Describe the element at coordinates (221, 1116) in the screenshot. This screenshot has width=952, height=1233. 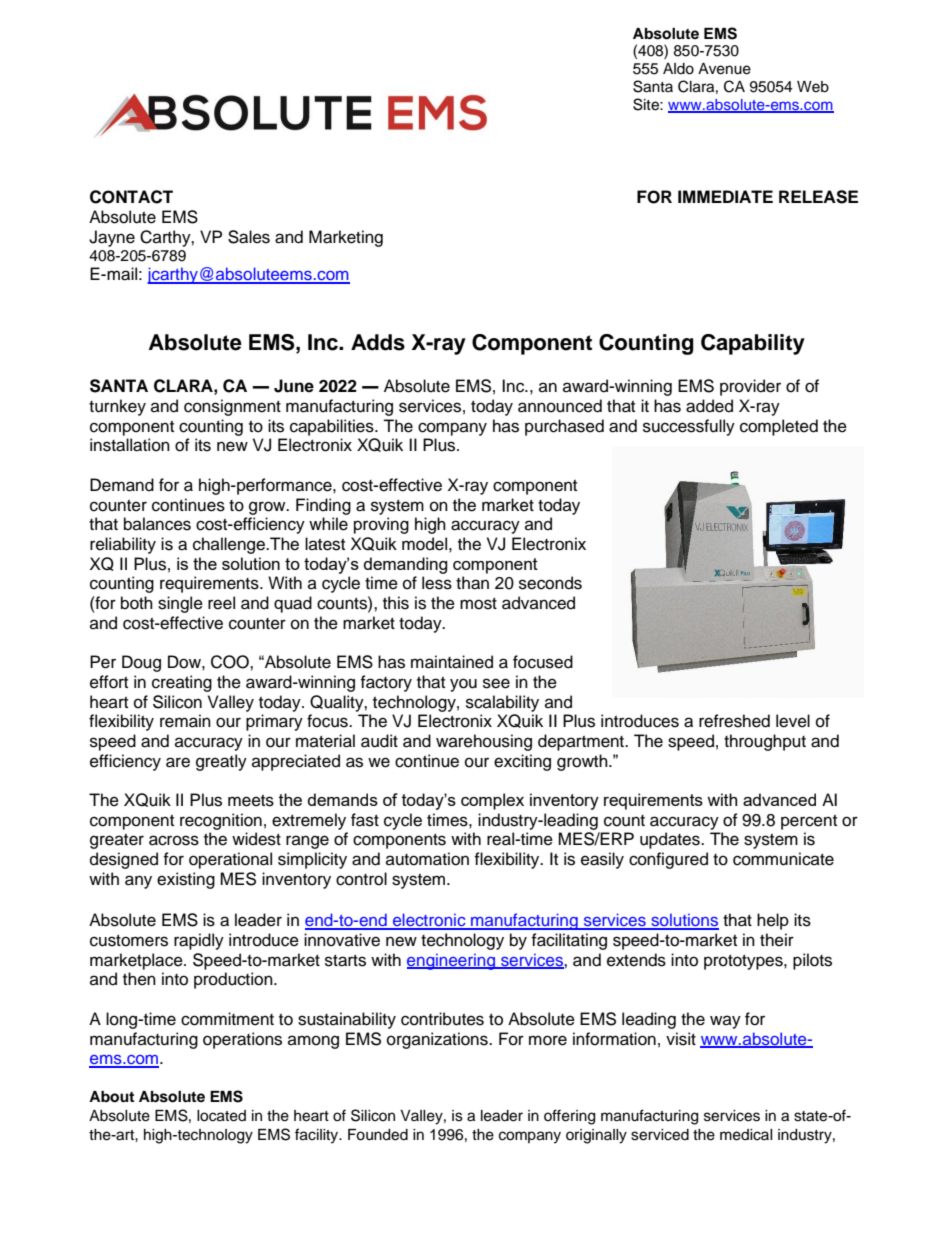
I see `located` at that location.
